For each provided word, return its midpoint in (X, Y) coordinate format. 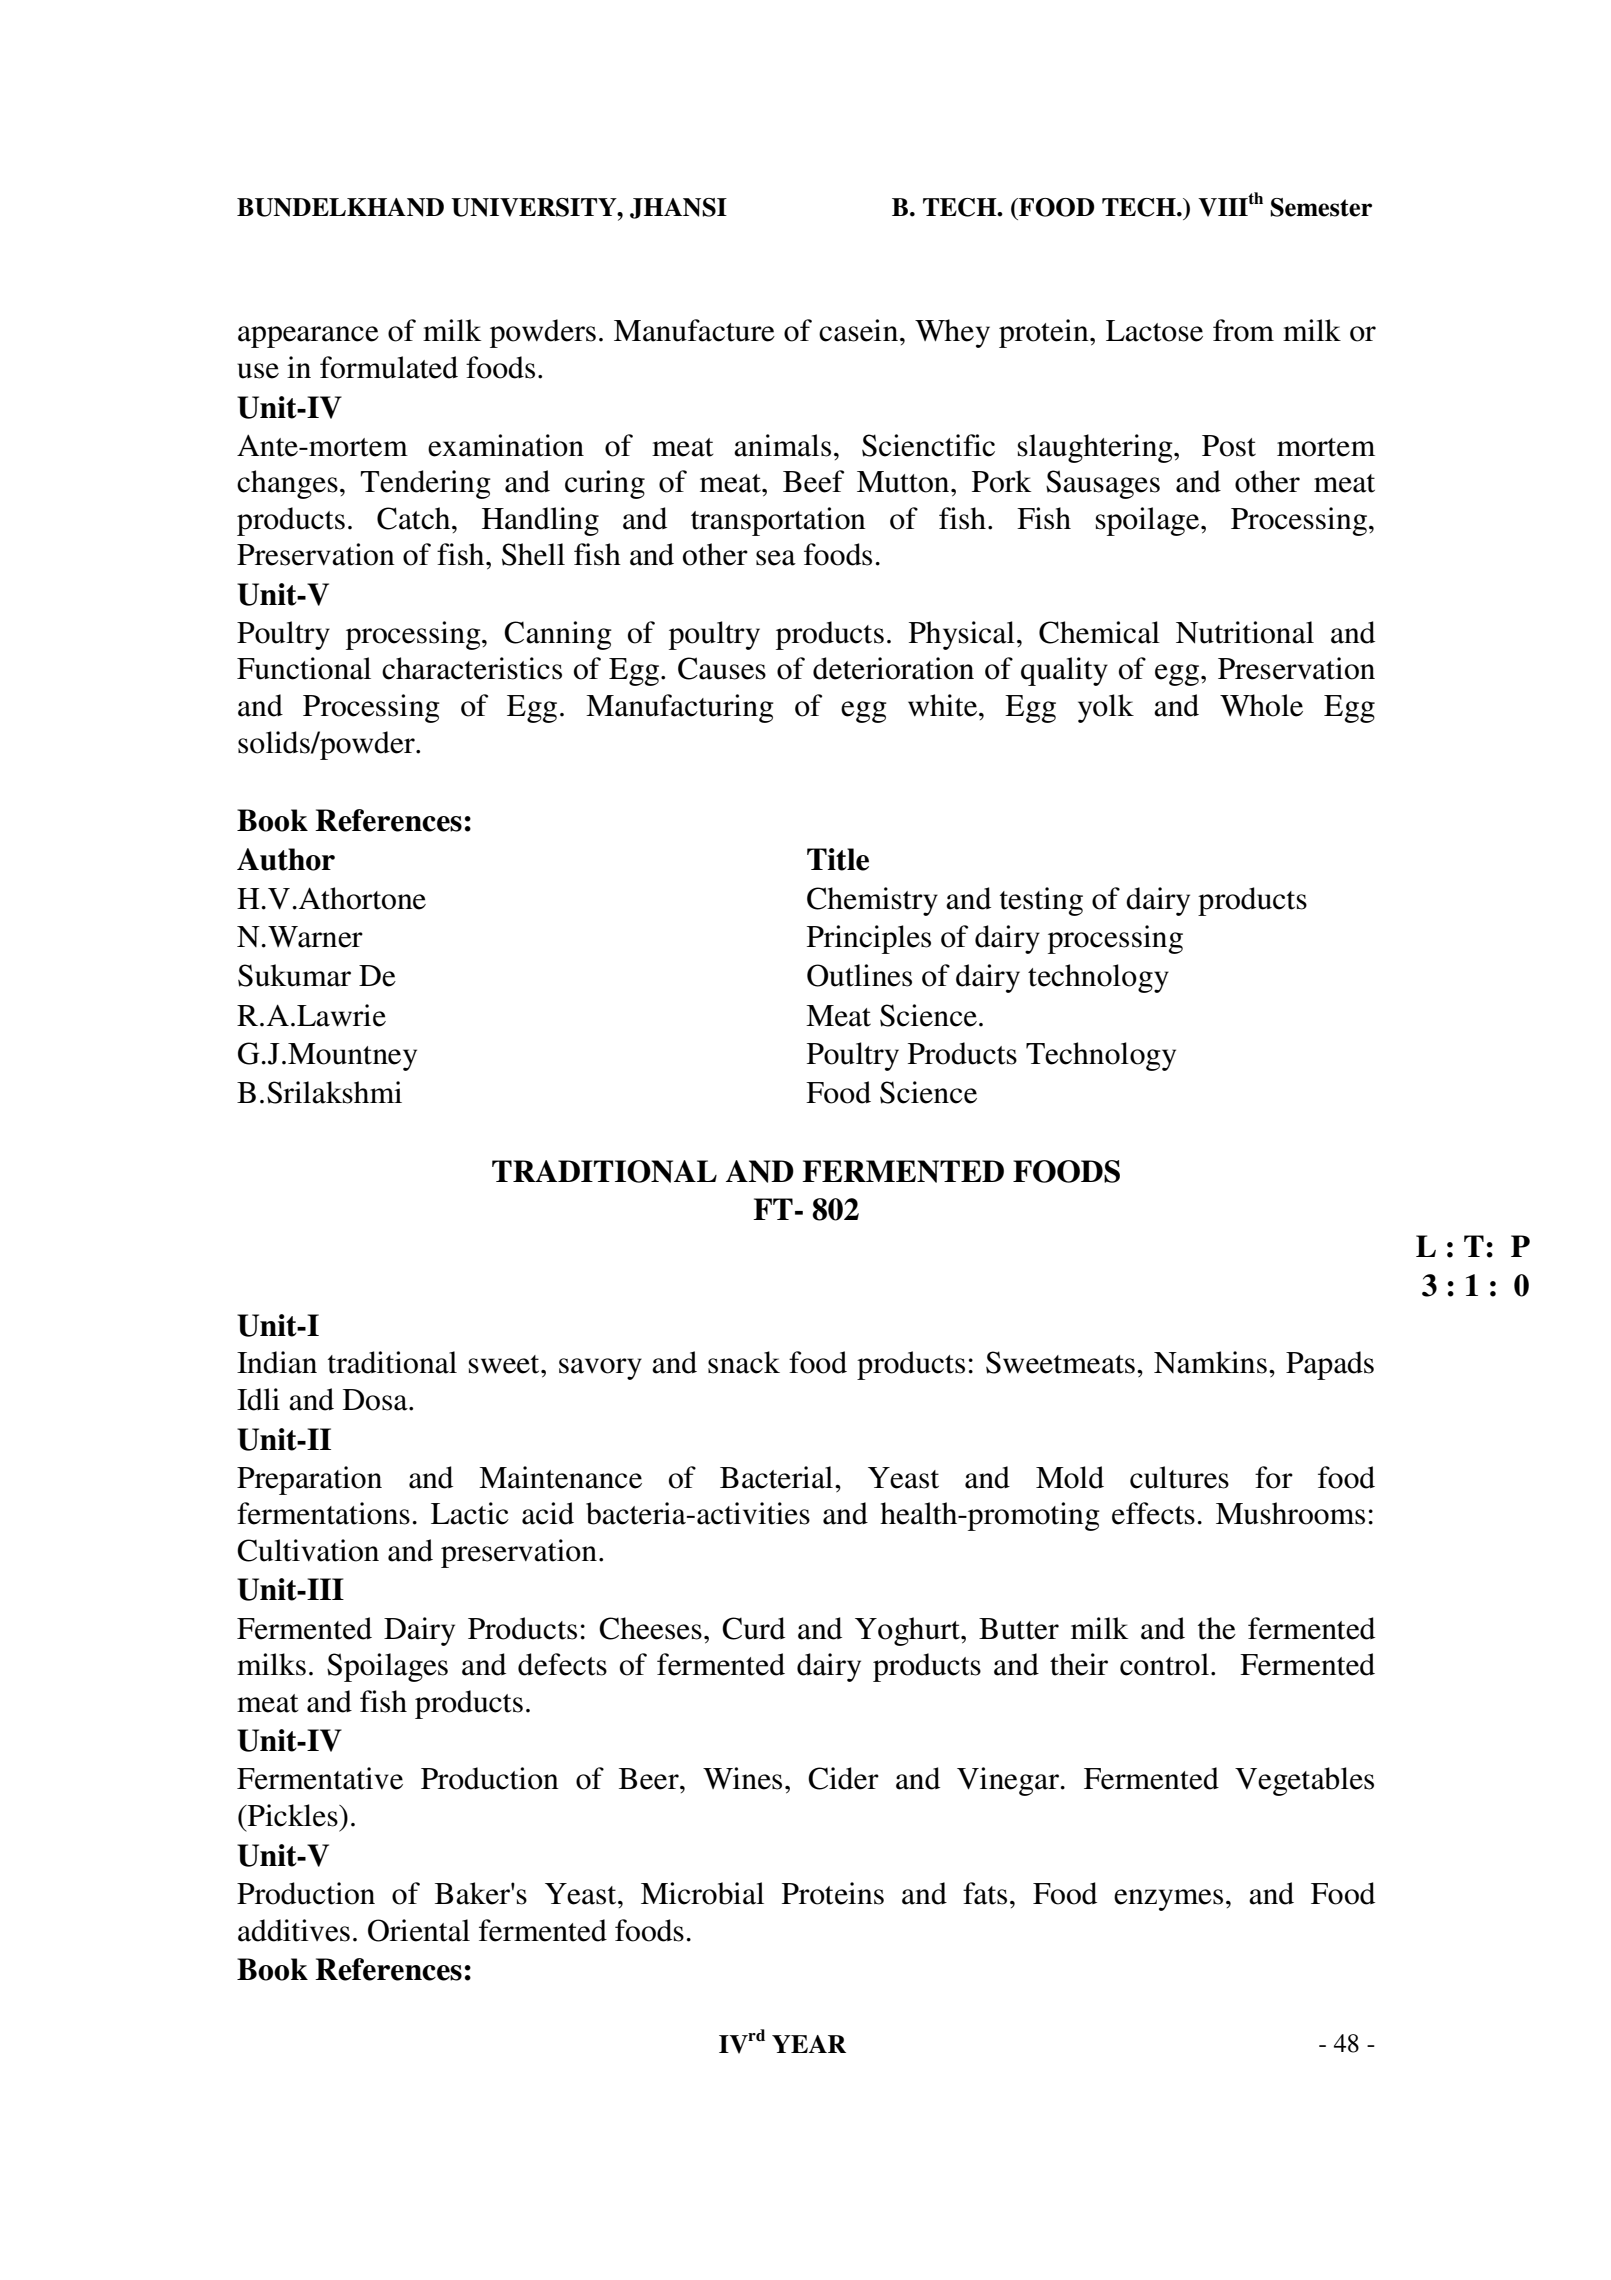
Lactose (1154, 331)
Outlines (859, 975)
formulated (389, 367)
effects (1153, 1513)
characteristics (472, 668)
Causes (722, 668)
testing (1041, 901)
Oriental (419, 1930)
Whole (1261, 705)
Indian (277, 1362)
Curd (753, 1628)
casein (860, 330)
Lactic (470, 1513)
